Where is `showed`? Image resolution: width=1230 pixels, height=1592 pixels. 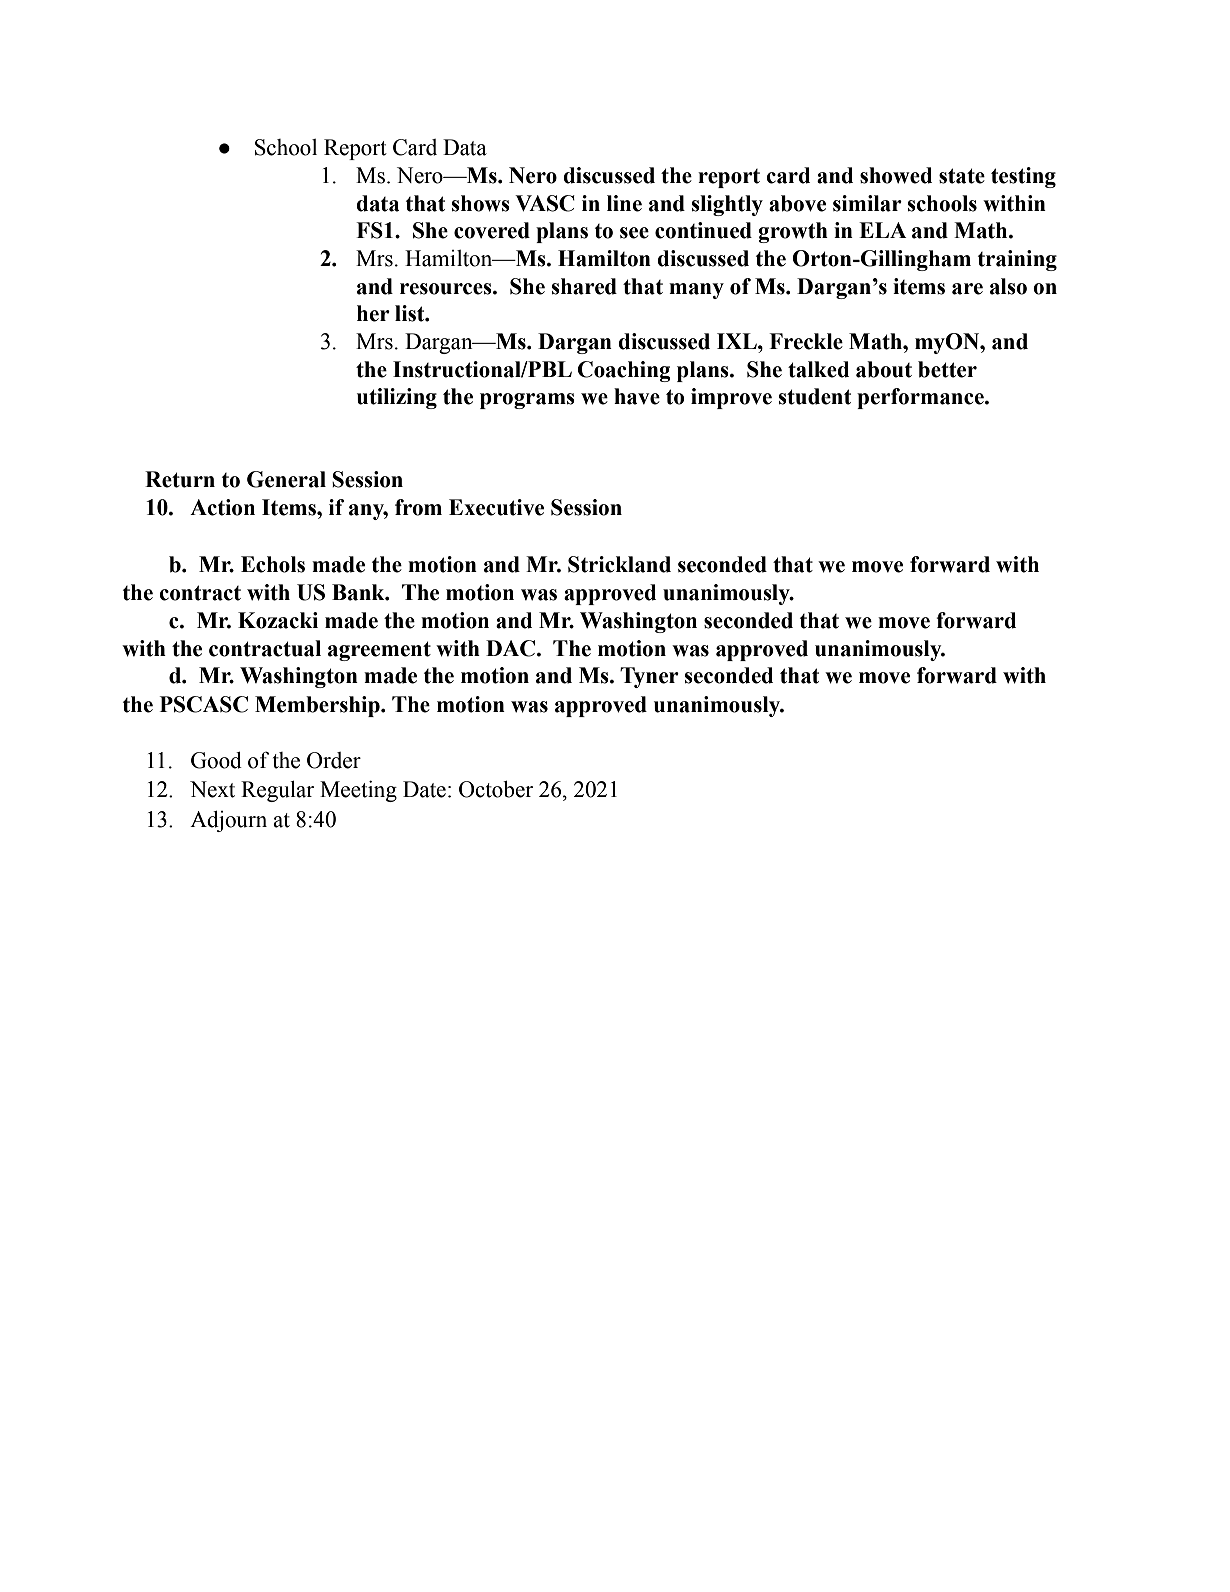 showed is located at coordinates (896, 175).
